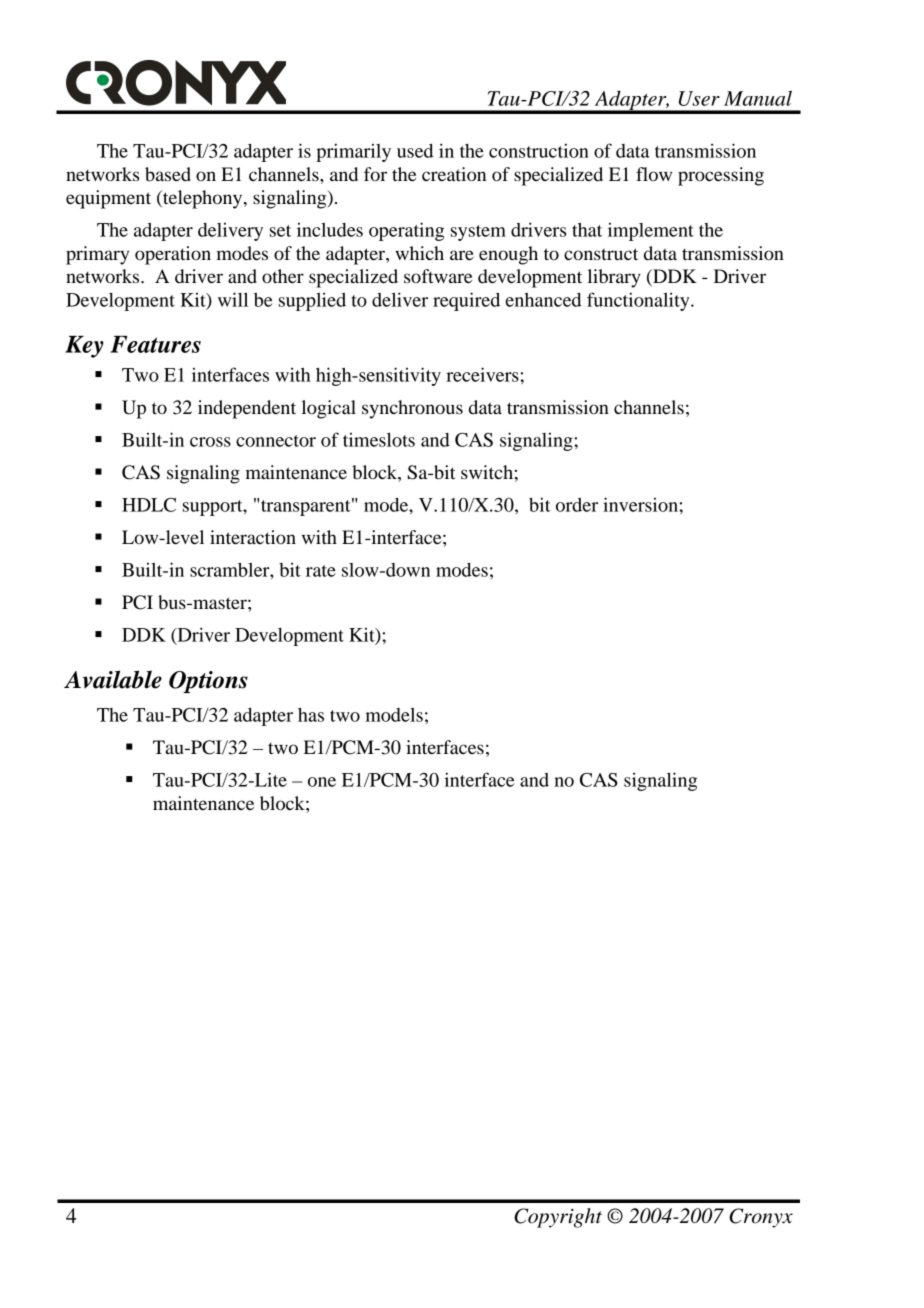  Describe the element at coordinates (577, 505) in the screenshot. I see `order` at that location.
